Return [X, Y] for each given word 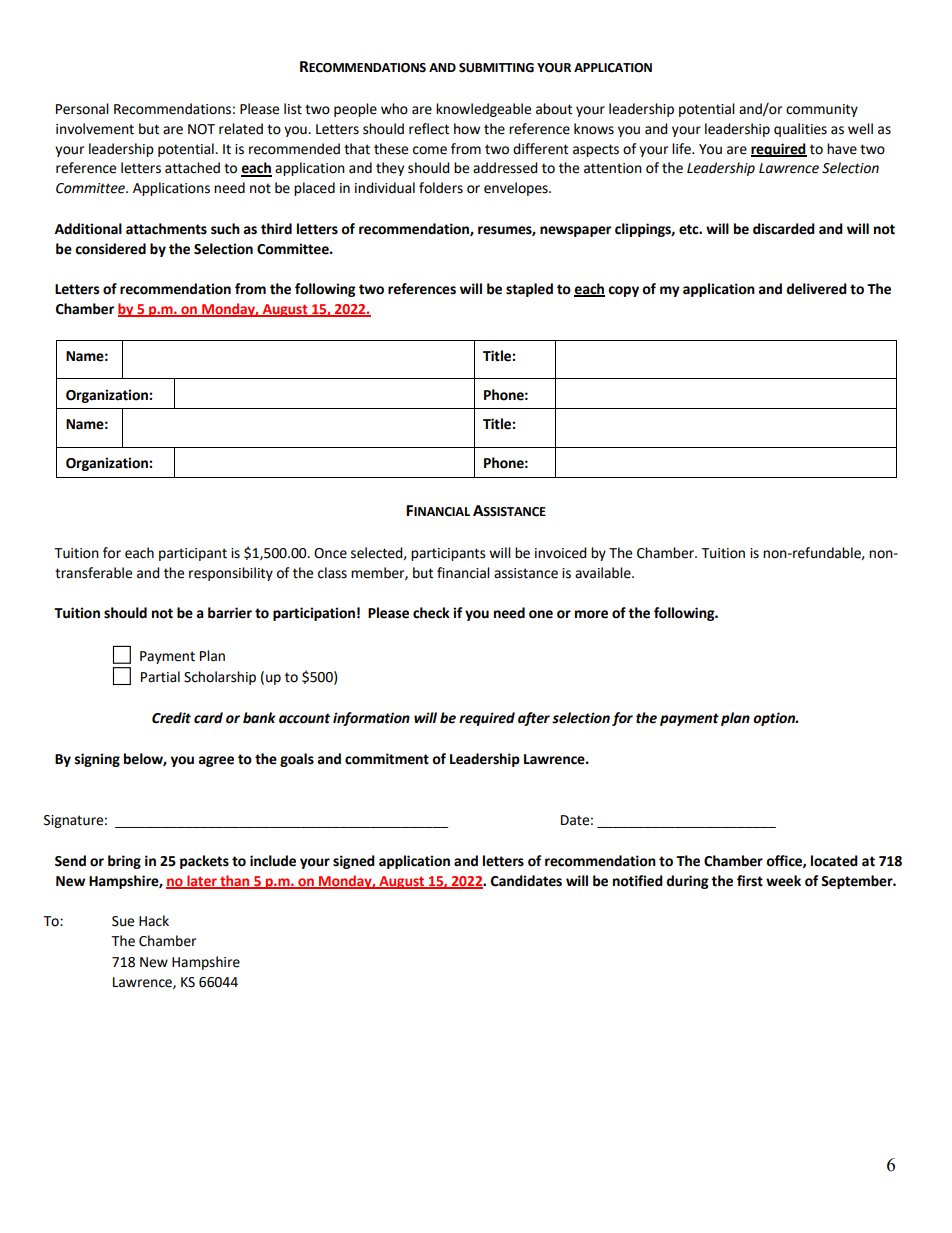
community [822, 110]
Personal [82, 109]
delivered [816, 289]
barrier [230, 613]
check [431, 613]
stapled [529, 290]
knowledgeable [483, 110]
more [591, 614]
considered [110, 249]
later [202, 881]
